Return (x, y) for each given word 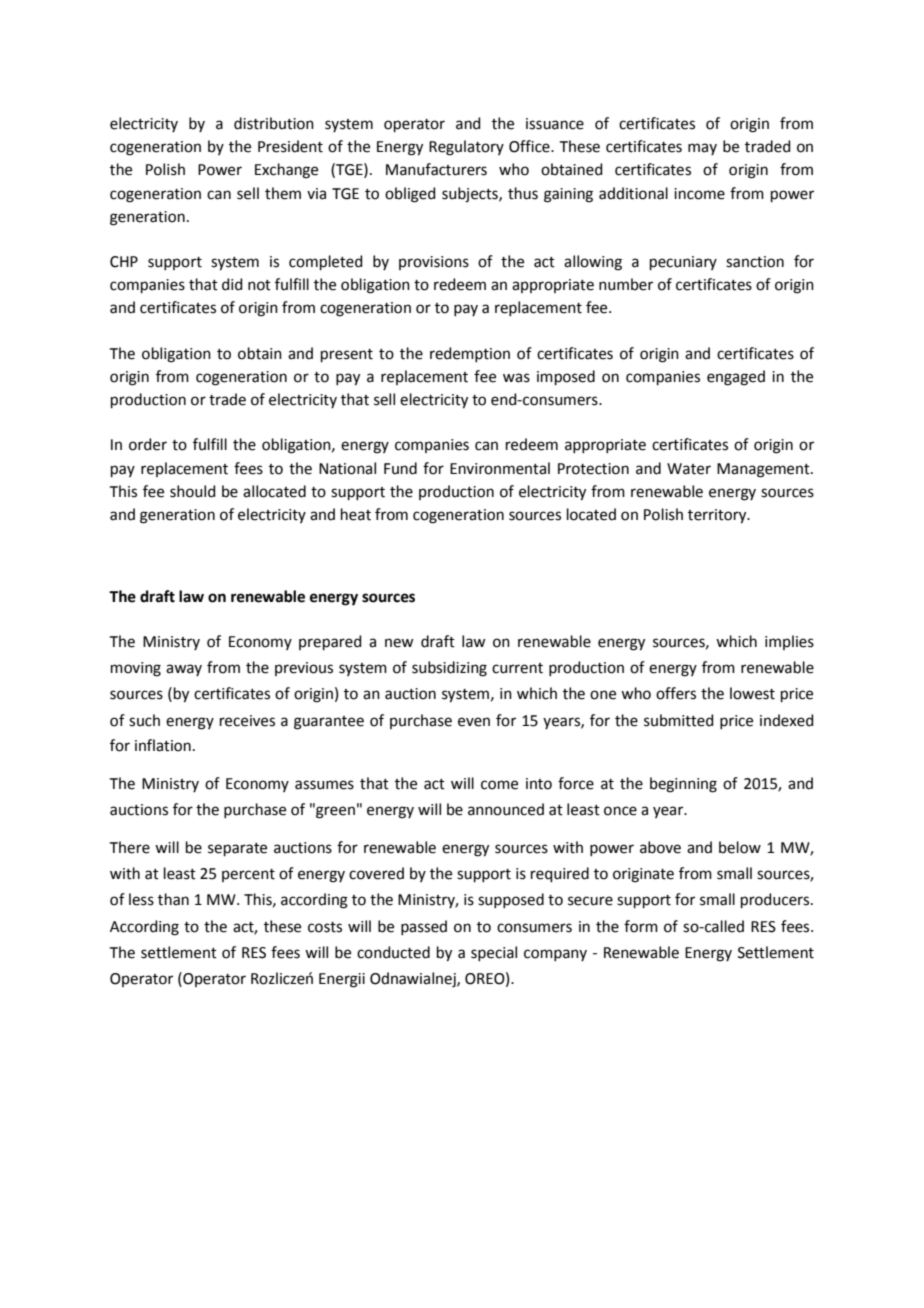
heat (356, 514)
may (702, 149)
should (193, 491)
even (474, 722)
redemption (470, 354)
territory (718, 516)
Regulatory (466, 148)
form (641, 926)
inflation (163, 745)
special (494, 953)
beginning (683, 785)
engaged (736, 378)
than (173, 899)
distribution (274, 123)
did (232, 284)
